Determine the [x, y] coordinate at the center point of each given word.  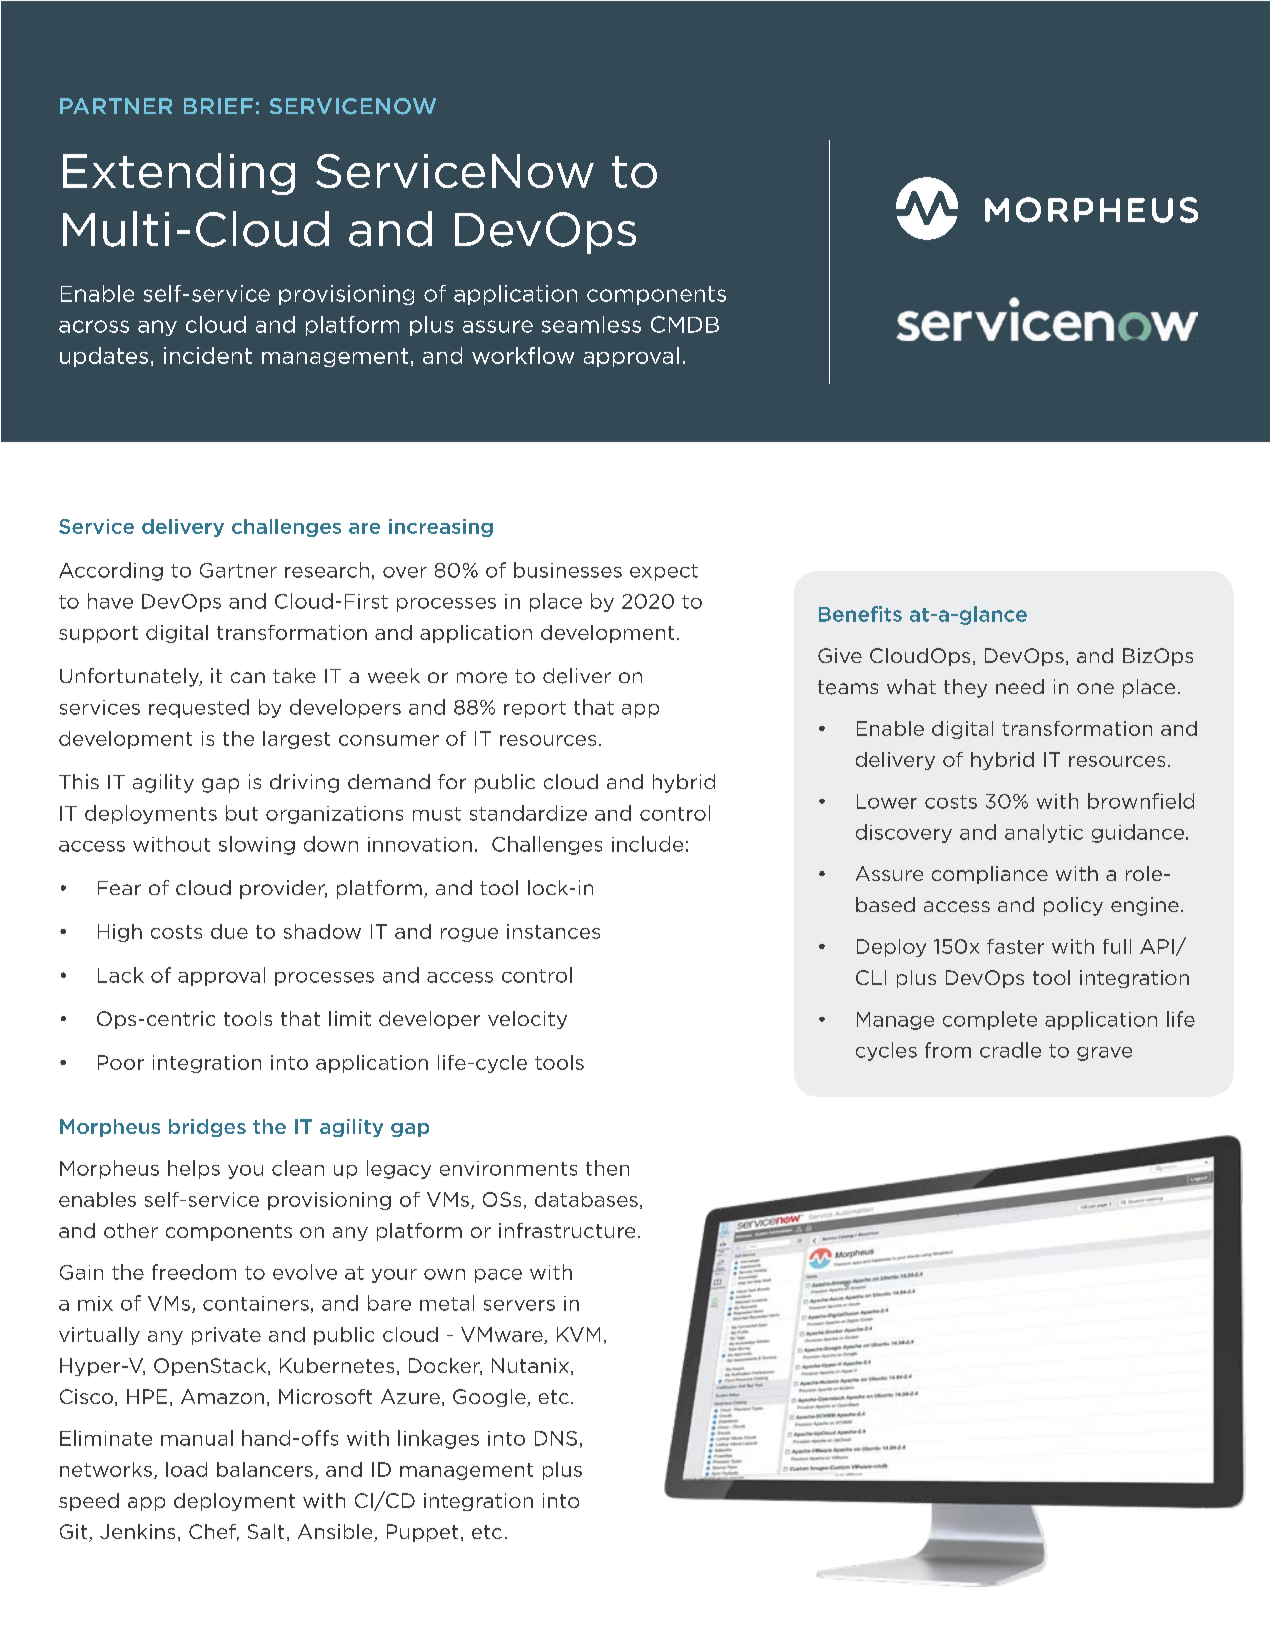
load [186, 1469]
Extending [179, 174]
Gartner [238, 570]
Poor [121, 1062]
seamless [591, 324]
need [1020, 686]
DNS [556, 1438]
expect [664, 572]
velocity [527, 1020]
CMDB [685, 324]
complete [990, 1020]
